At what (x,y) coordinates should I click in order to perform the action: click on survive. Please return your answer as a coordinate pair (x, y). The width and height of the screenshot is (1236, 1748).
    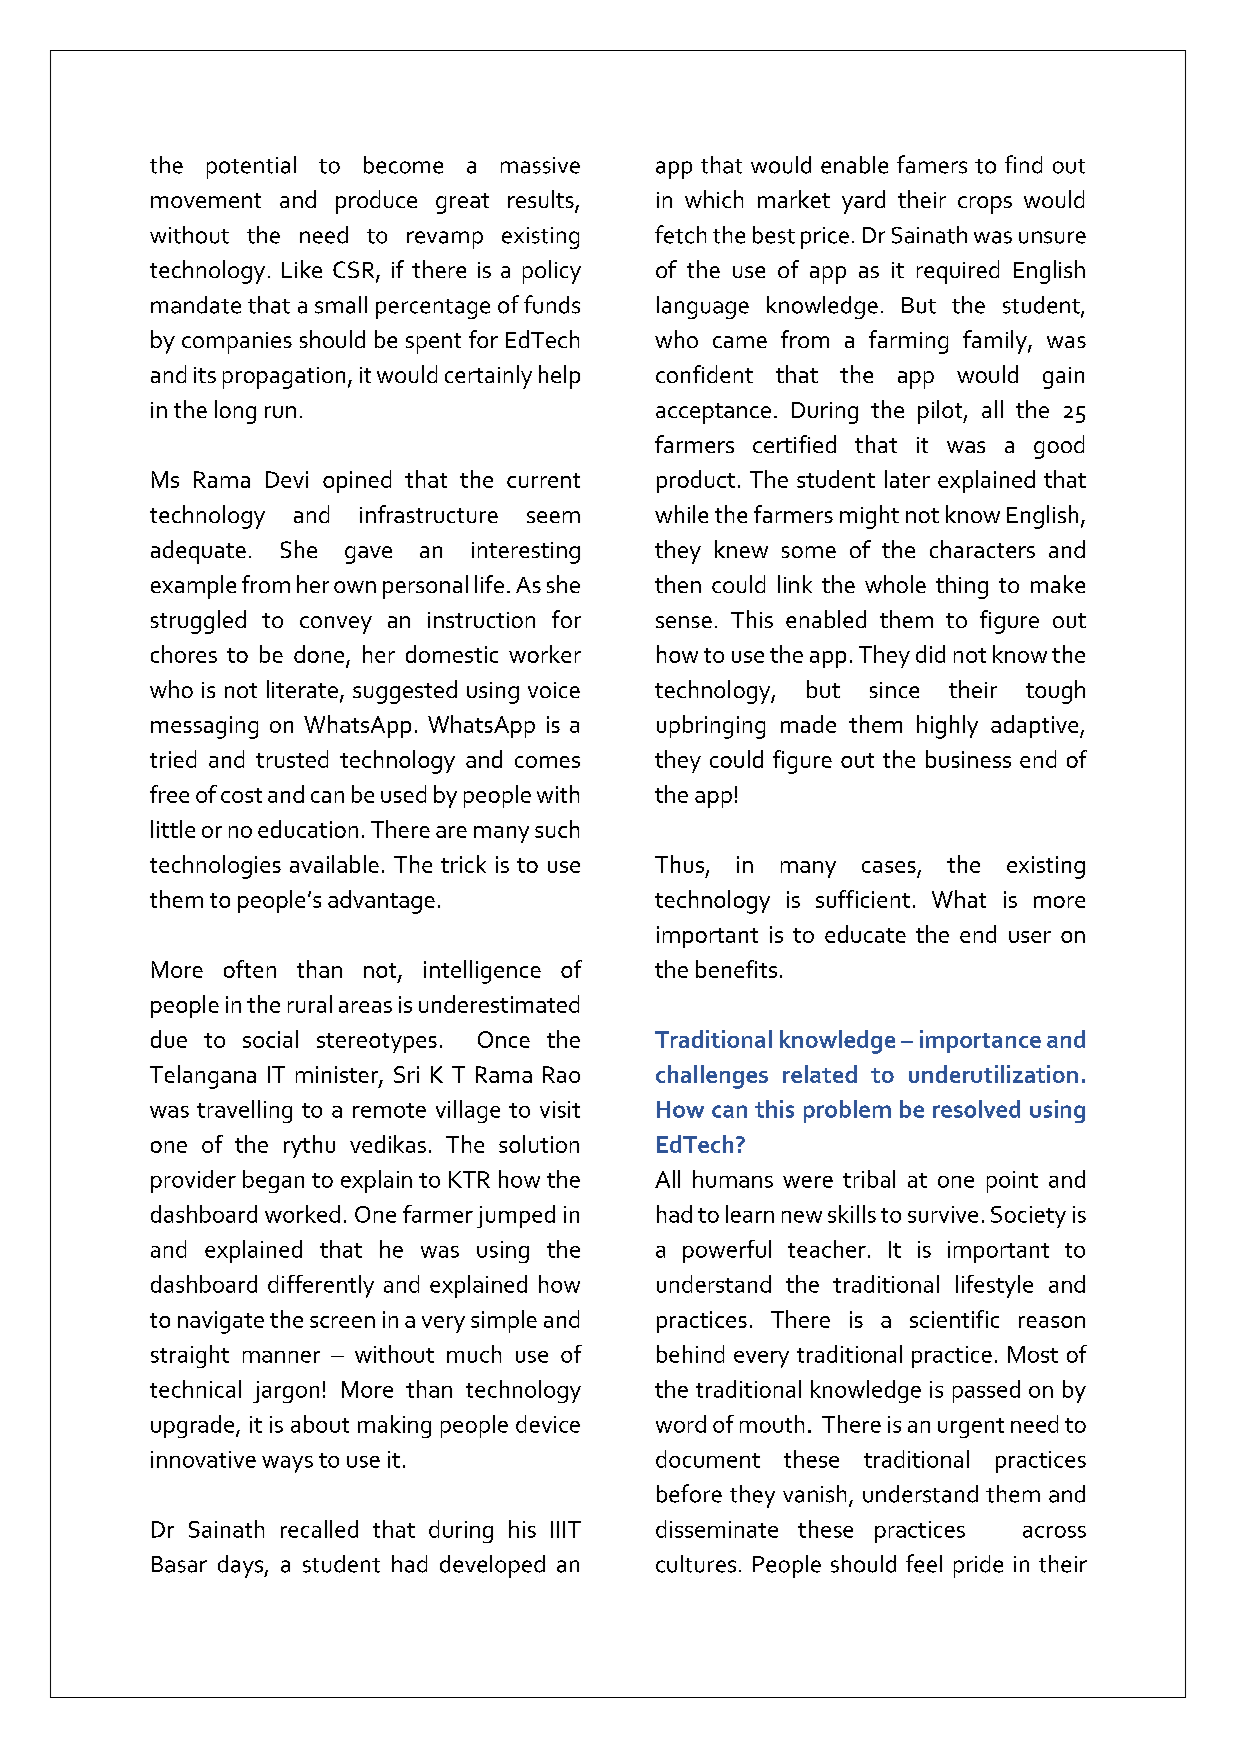
    Looking at the image, I should click on (943, 1214).
